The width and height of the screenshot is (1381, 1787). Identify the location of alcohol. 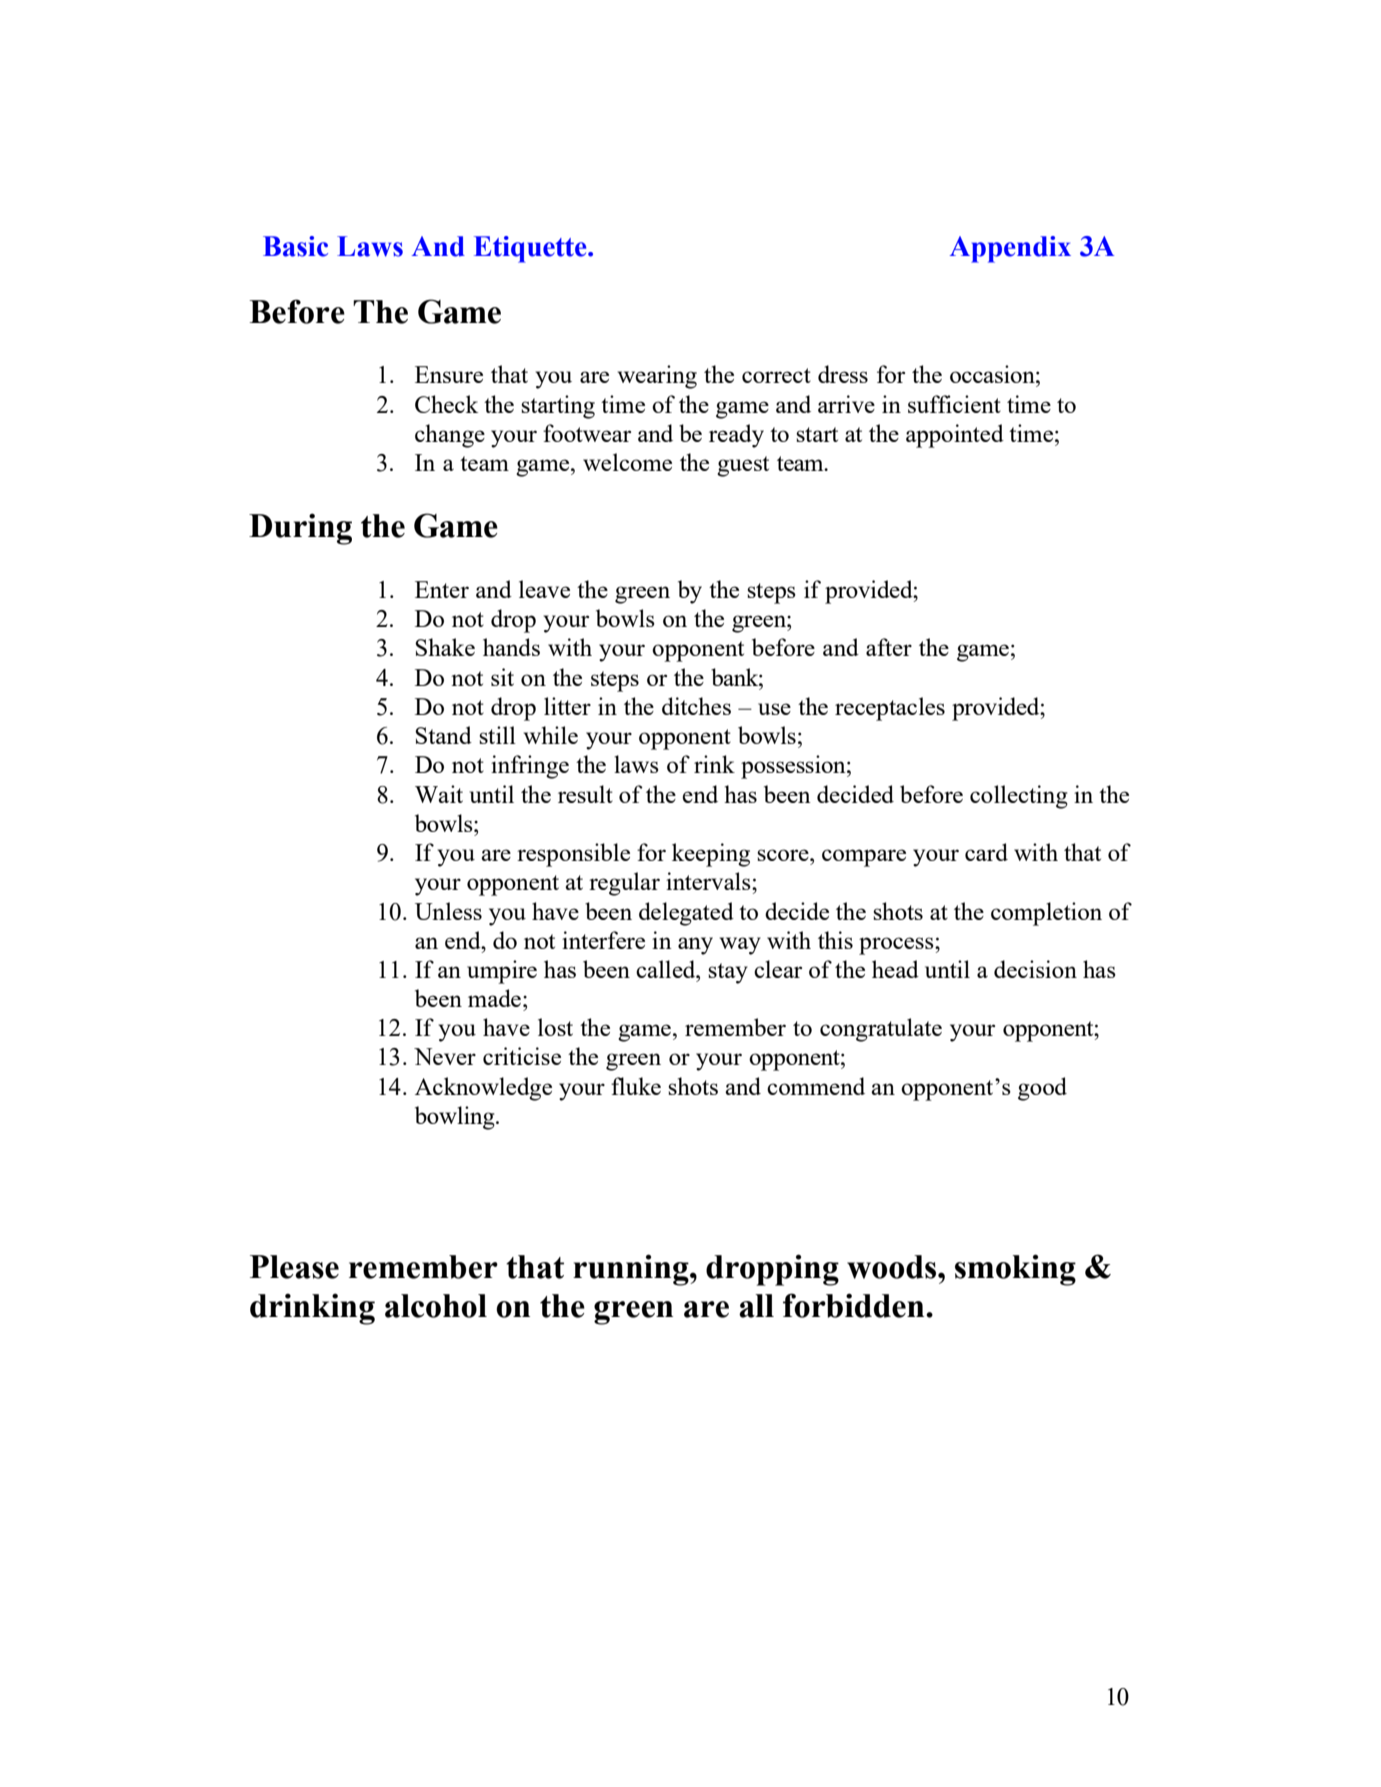
(436, 1306).
